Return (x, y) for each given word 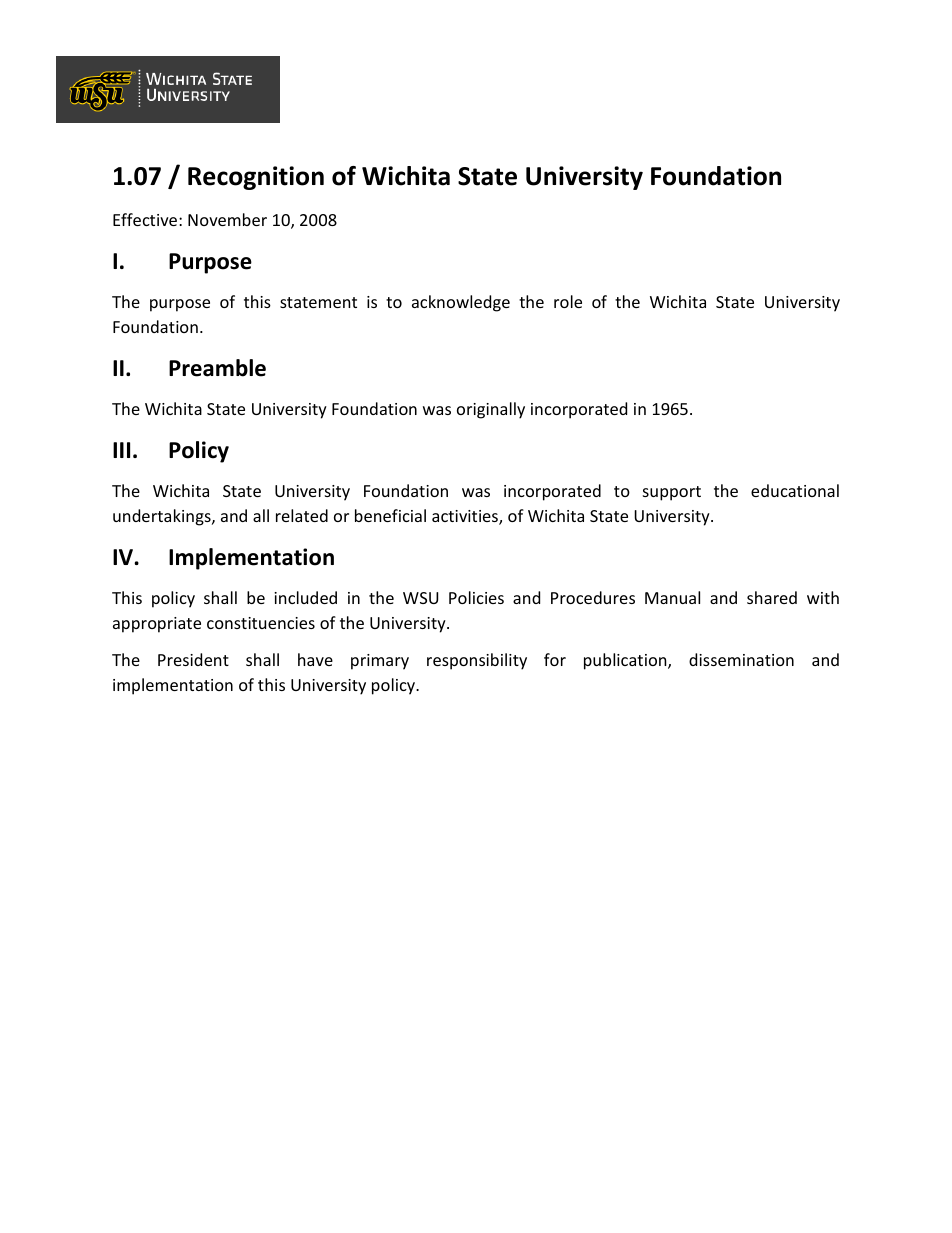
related (302, 515)
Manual (672, 597)
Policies (476, 597)
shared (772, 597)
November (227, 219)
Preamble (217, 368)
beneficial (390, 515)
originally (491, 410)
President (193, 659)
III (121, 450)
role (568, 301)
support (672, 493)
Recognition (256, 178)
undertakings (163, 517)
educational (795, 490)
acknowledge (461, 303)
